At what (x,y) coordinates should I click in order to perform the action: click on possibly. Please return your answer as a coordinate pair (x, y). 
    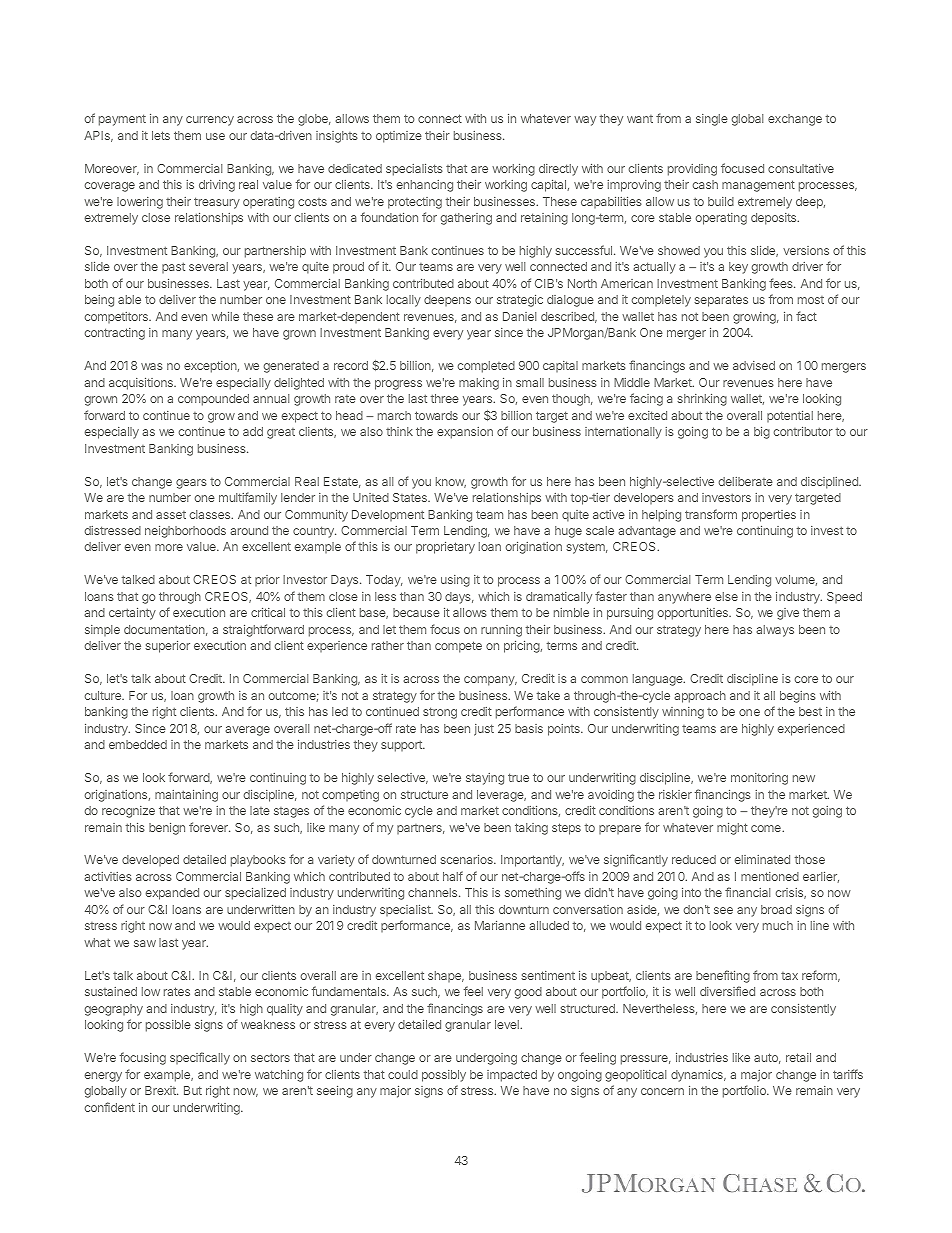
    Looking at the image, I should click on (444, 1076).
